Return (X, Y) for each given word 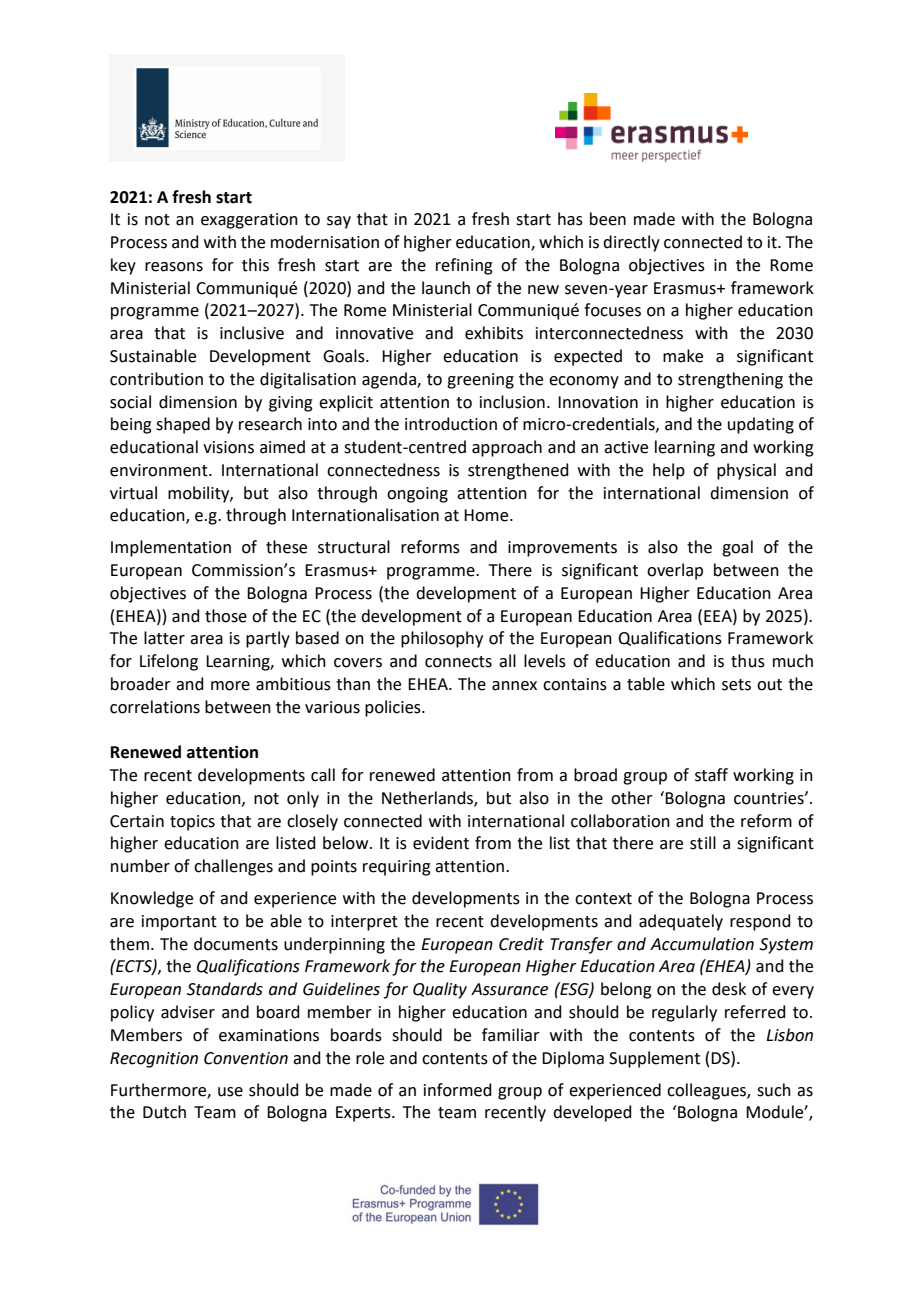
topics (192, 823)
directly (631, 243)
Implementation (171, 548)
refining (464, 266)
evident (441, 843)
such (774, 1090)
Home (487, 515)
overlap (675, 571)
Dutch (164, 1112)
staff (711, 775)
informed (458, 1090)
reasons (174, 267)
